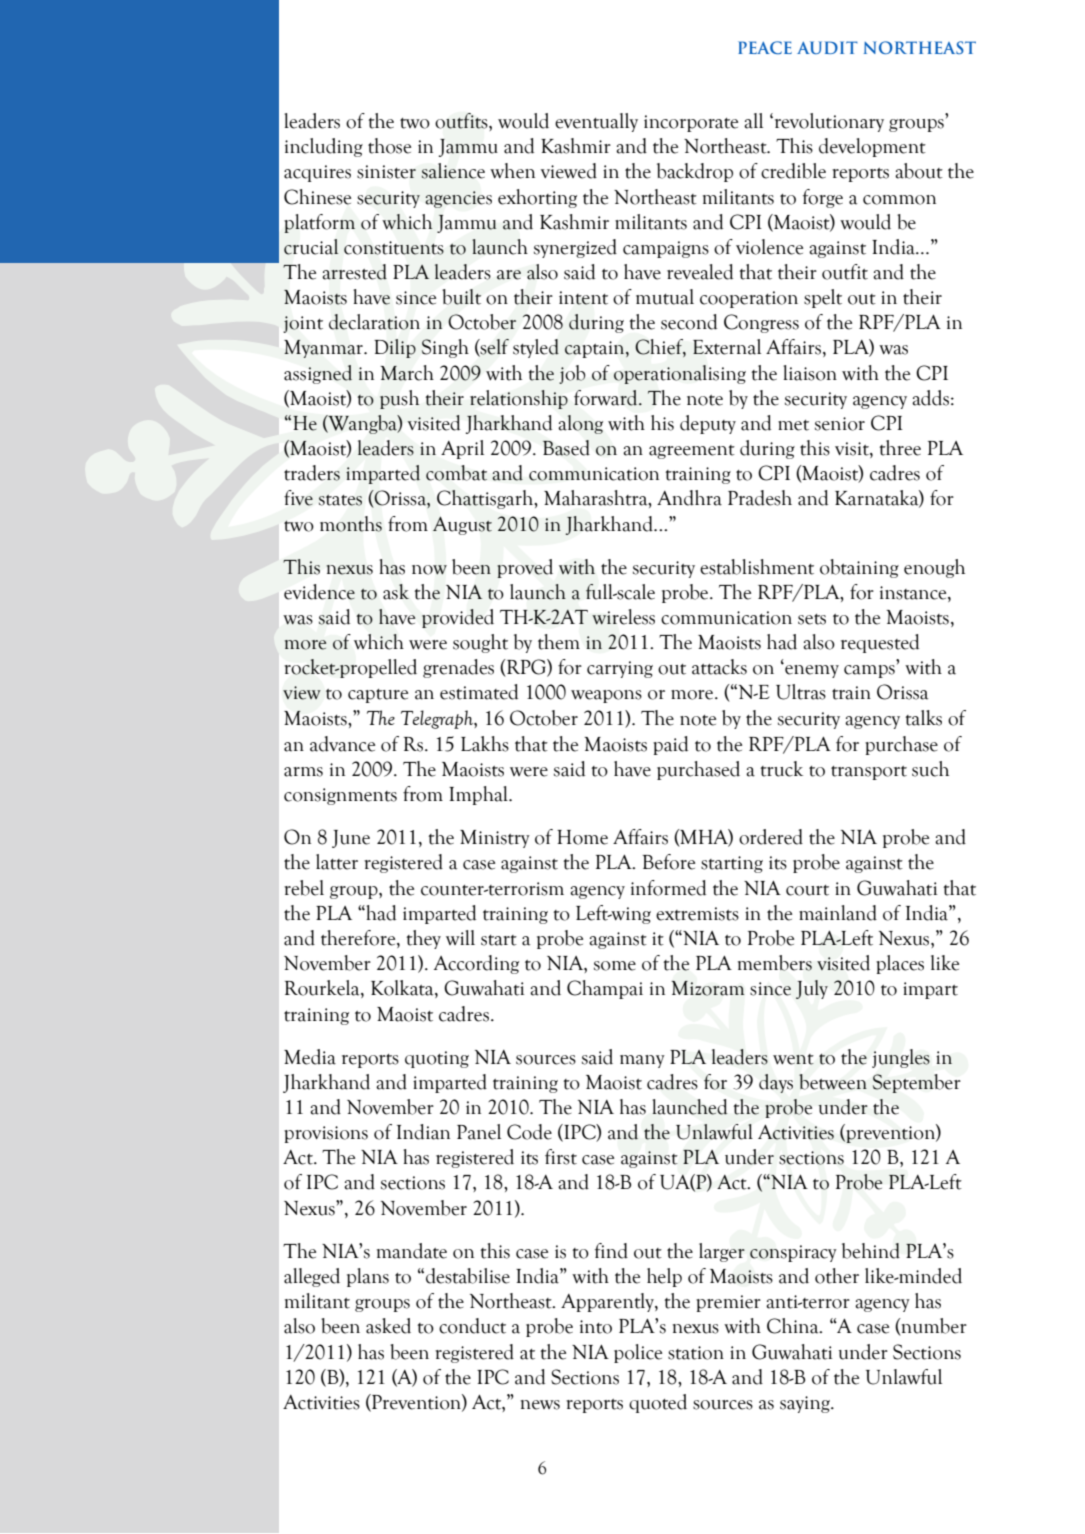 The image size is (1085, 1534). What do you see at coordinates (823, 298) in the page?
I see `spelt` at bounding box center [823, 298].
